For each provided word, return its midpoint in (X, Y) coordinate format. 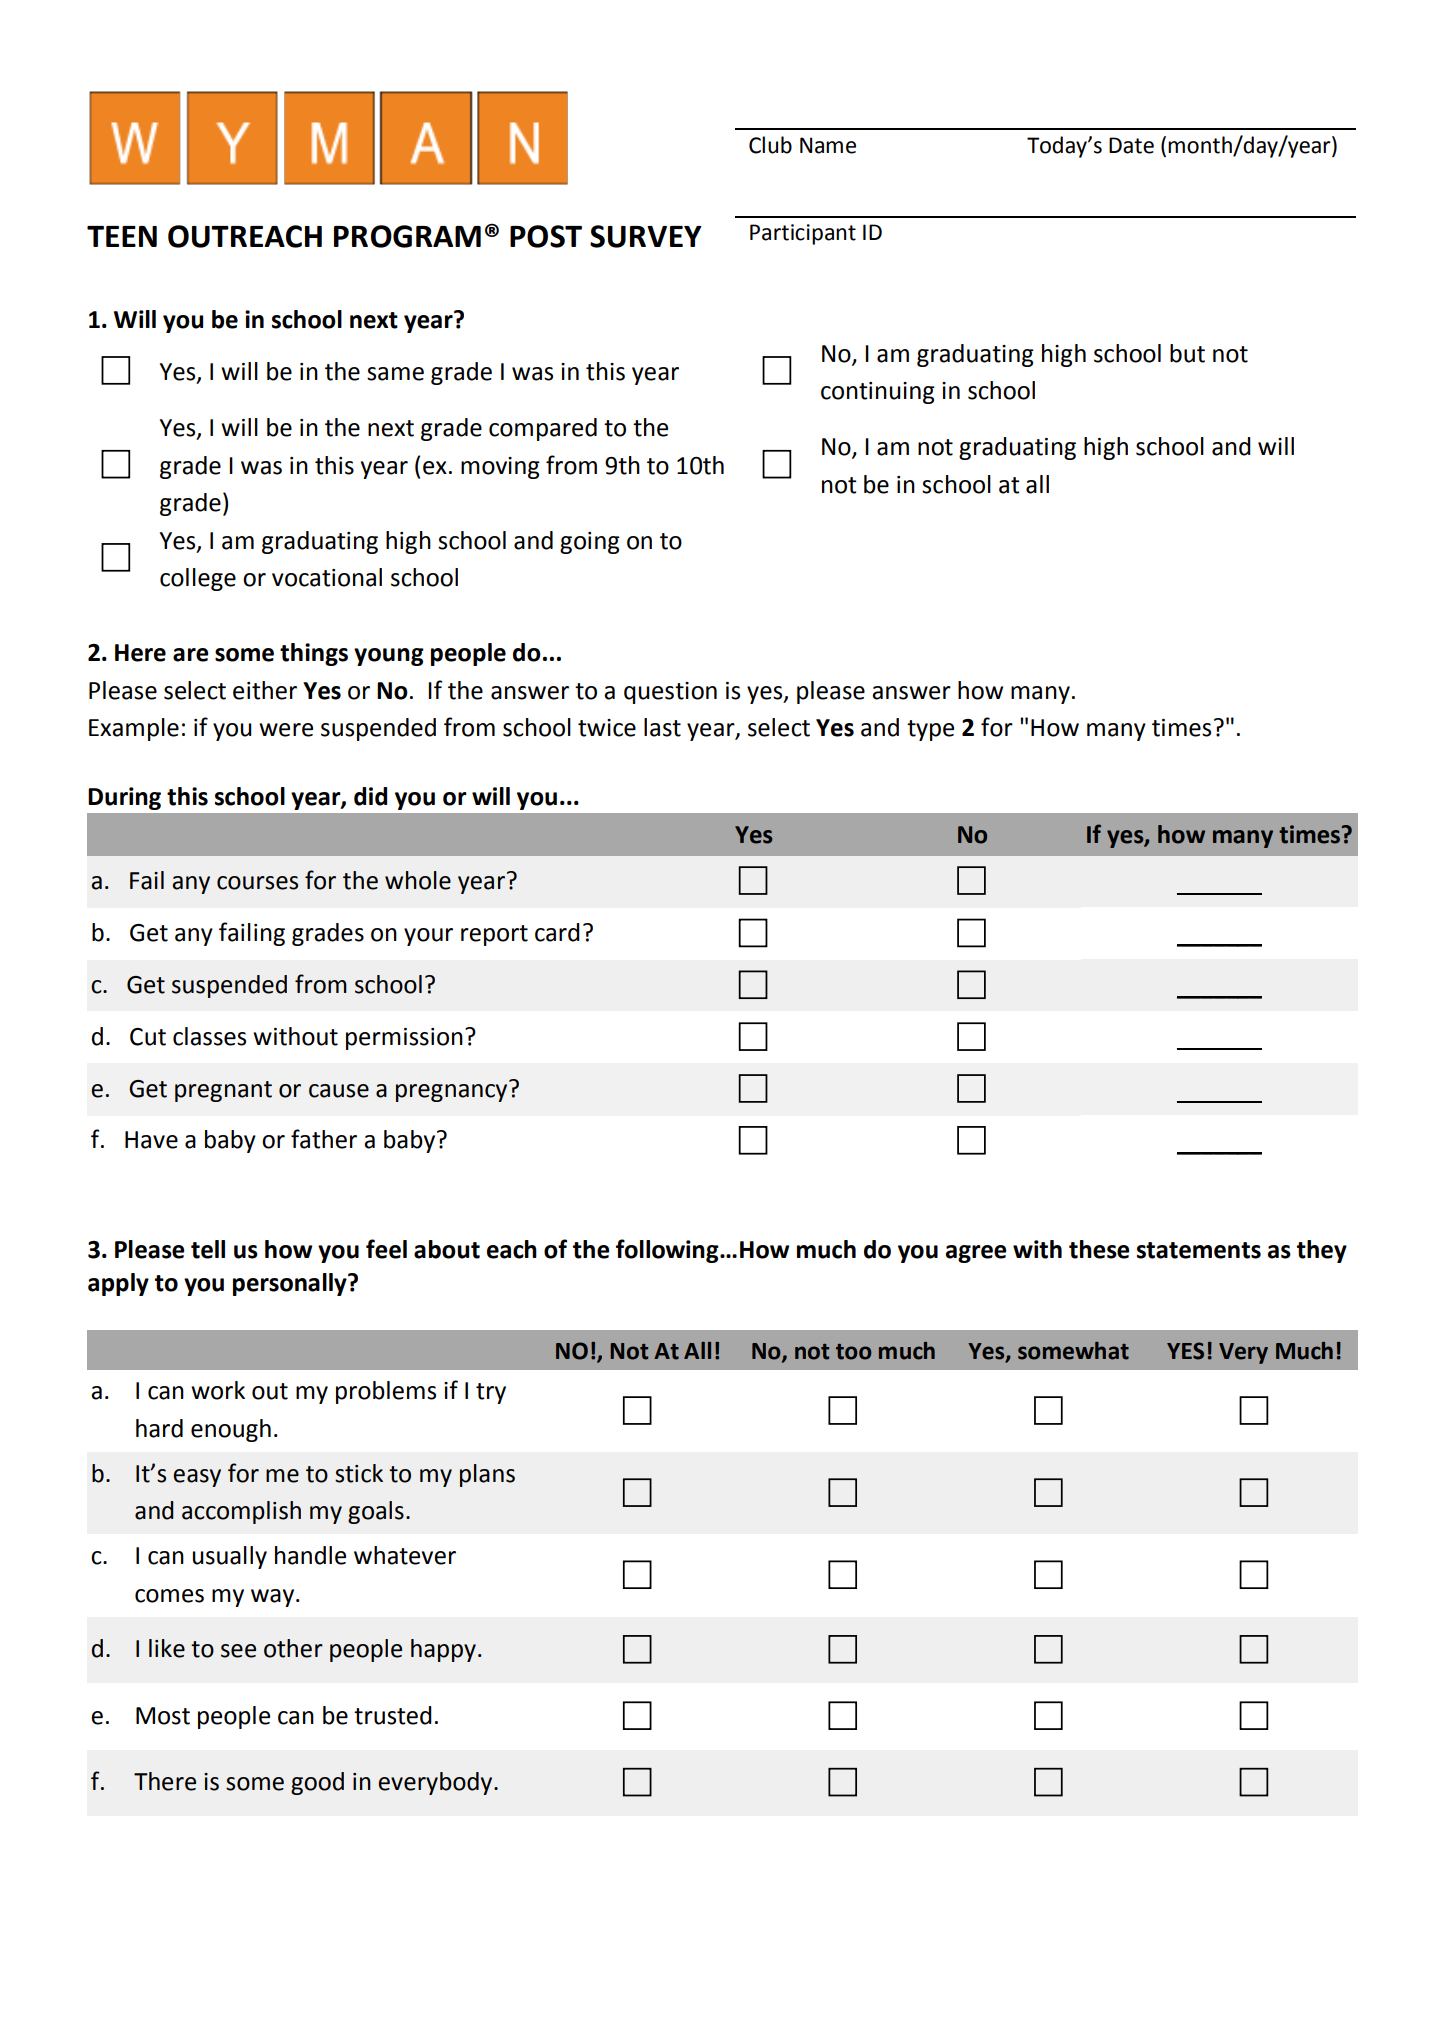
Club (770, 145)
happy (443, 1650)
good (317, 1783)
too (853, 1352)
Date (1131, 145)
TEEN (122, 236)
